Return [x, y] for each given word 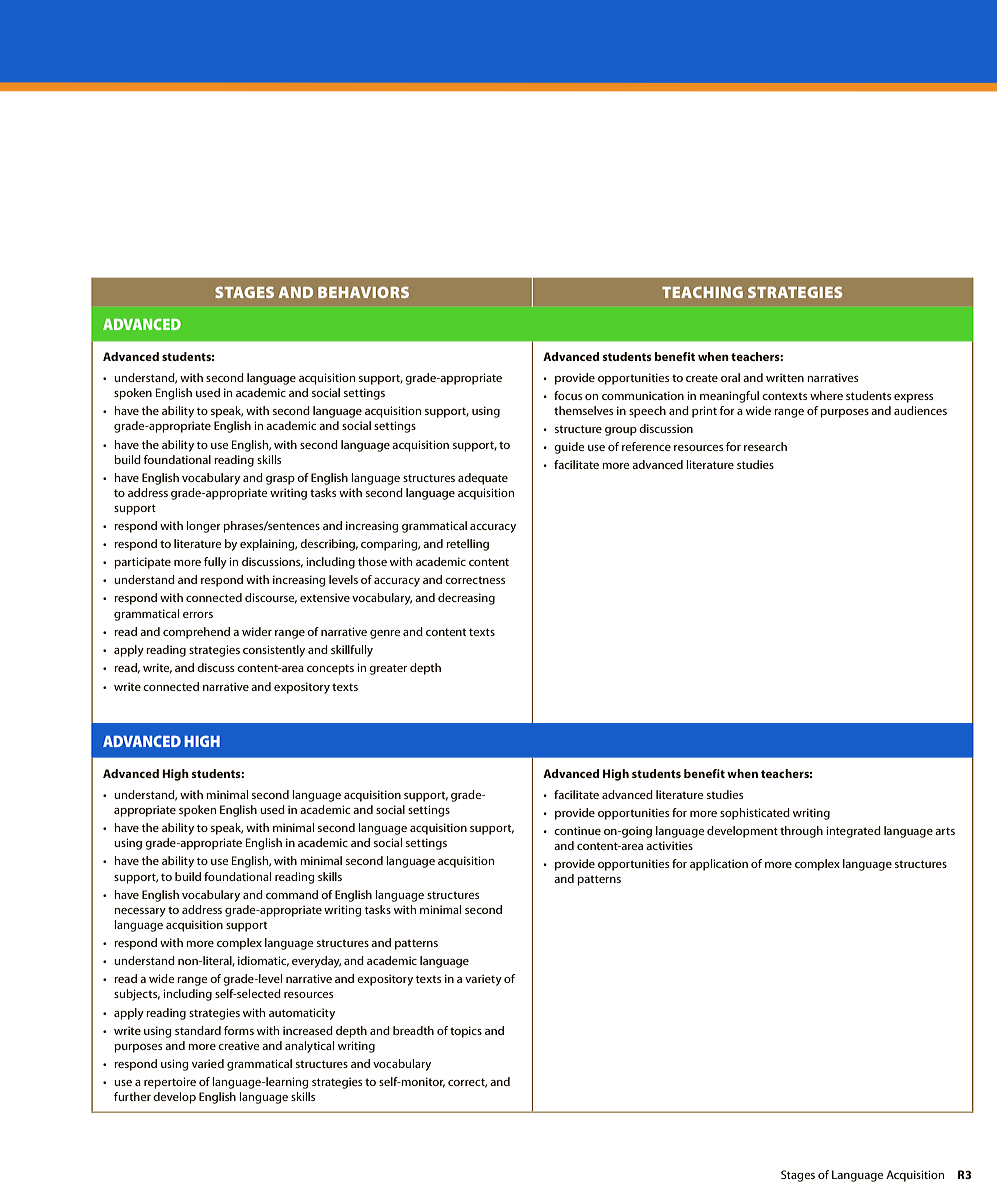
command [292, 894]
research [765, 446]
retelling [467, 545]
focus [568, 395]
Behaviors [363, 292]
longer [203, 527]
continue [577, 830]
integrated [853, 832]
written [785, 377]
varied [208, 1063]
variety [483, 980]
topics [466, 1032]
